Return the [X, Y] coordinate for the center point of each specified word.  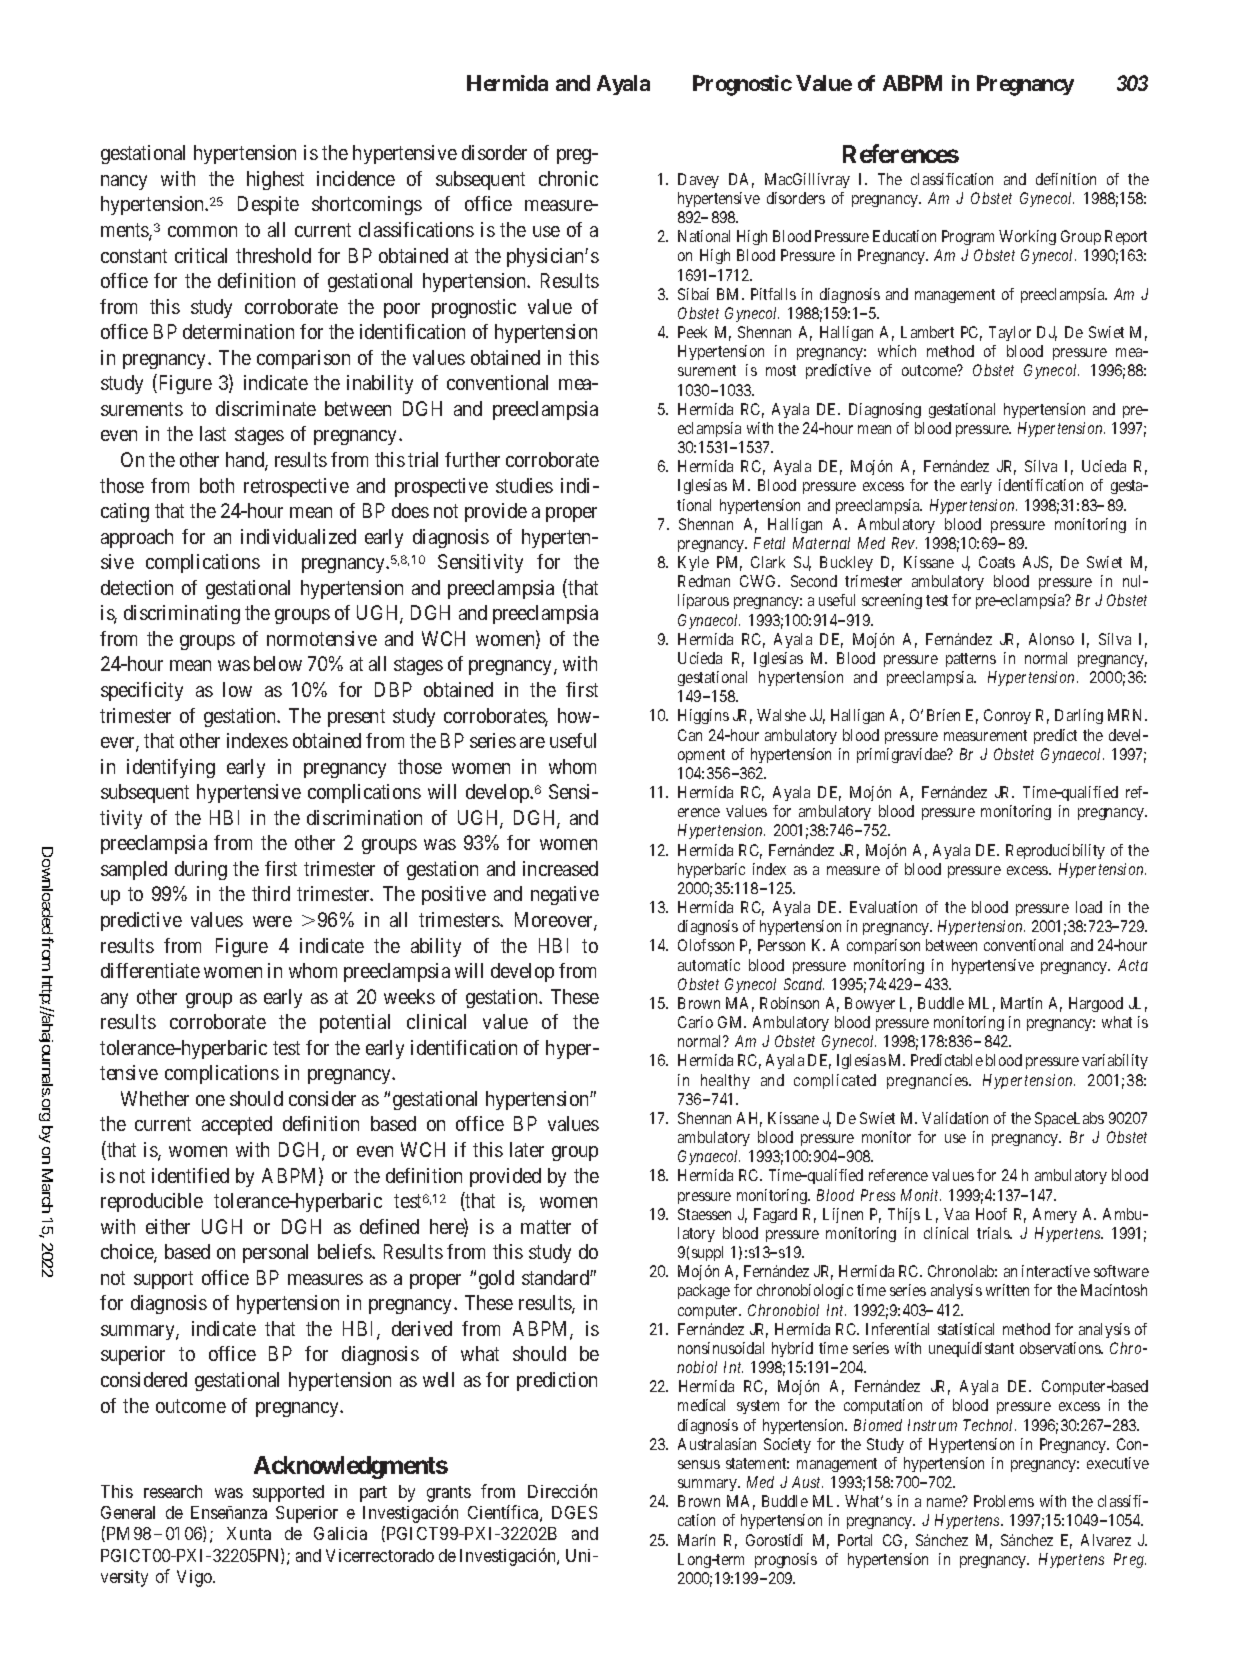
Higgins [703, 716]
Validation [955, 1118]
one [210, 1100]
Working [1027, 237]
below [278, 663]
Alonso [1051, 639]
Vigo [196, 1578]
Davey [698, 180]
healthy [725, 1081]
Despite [268, 205]
